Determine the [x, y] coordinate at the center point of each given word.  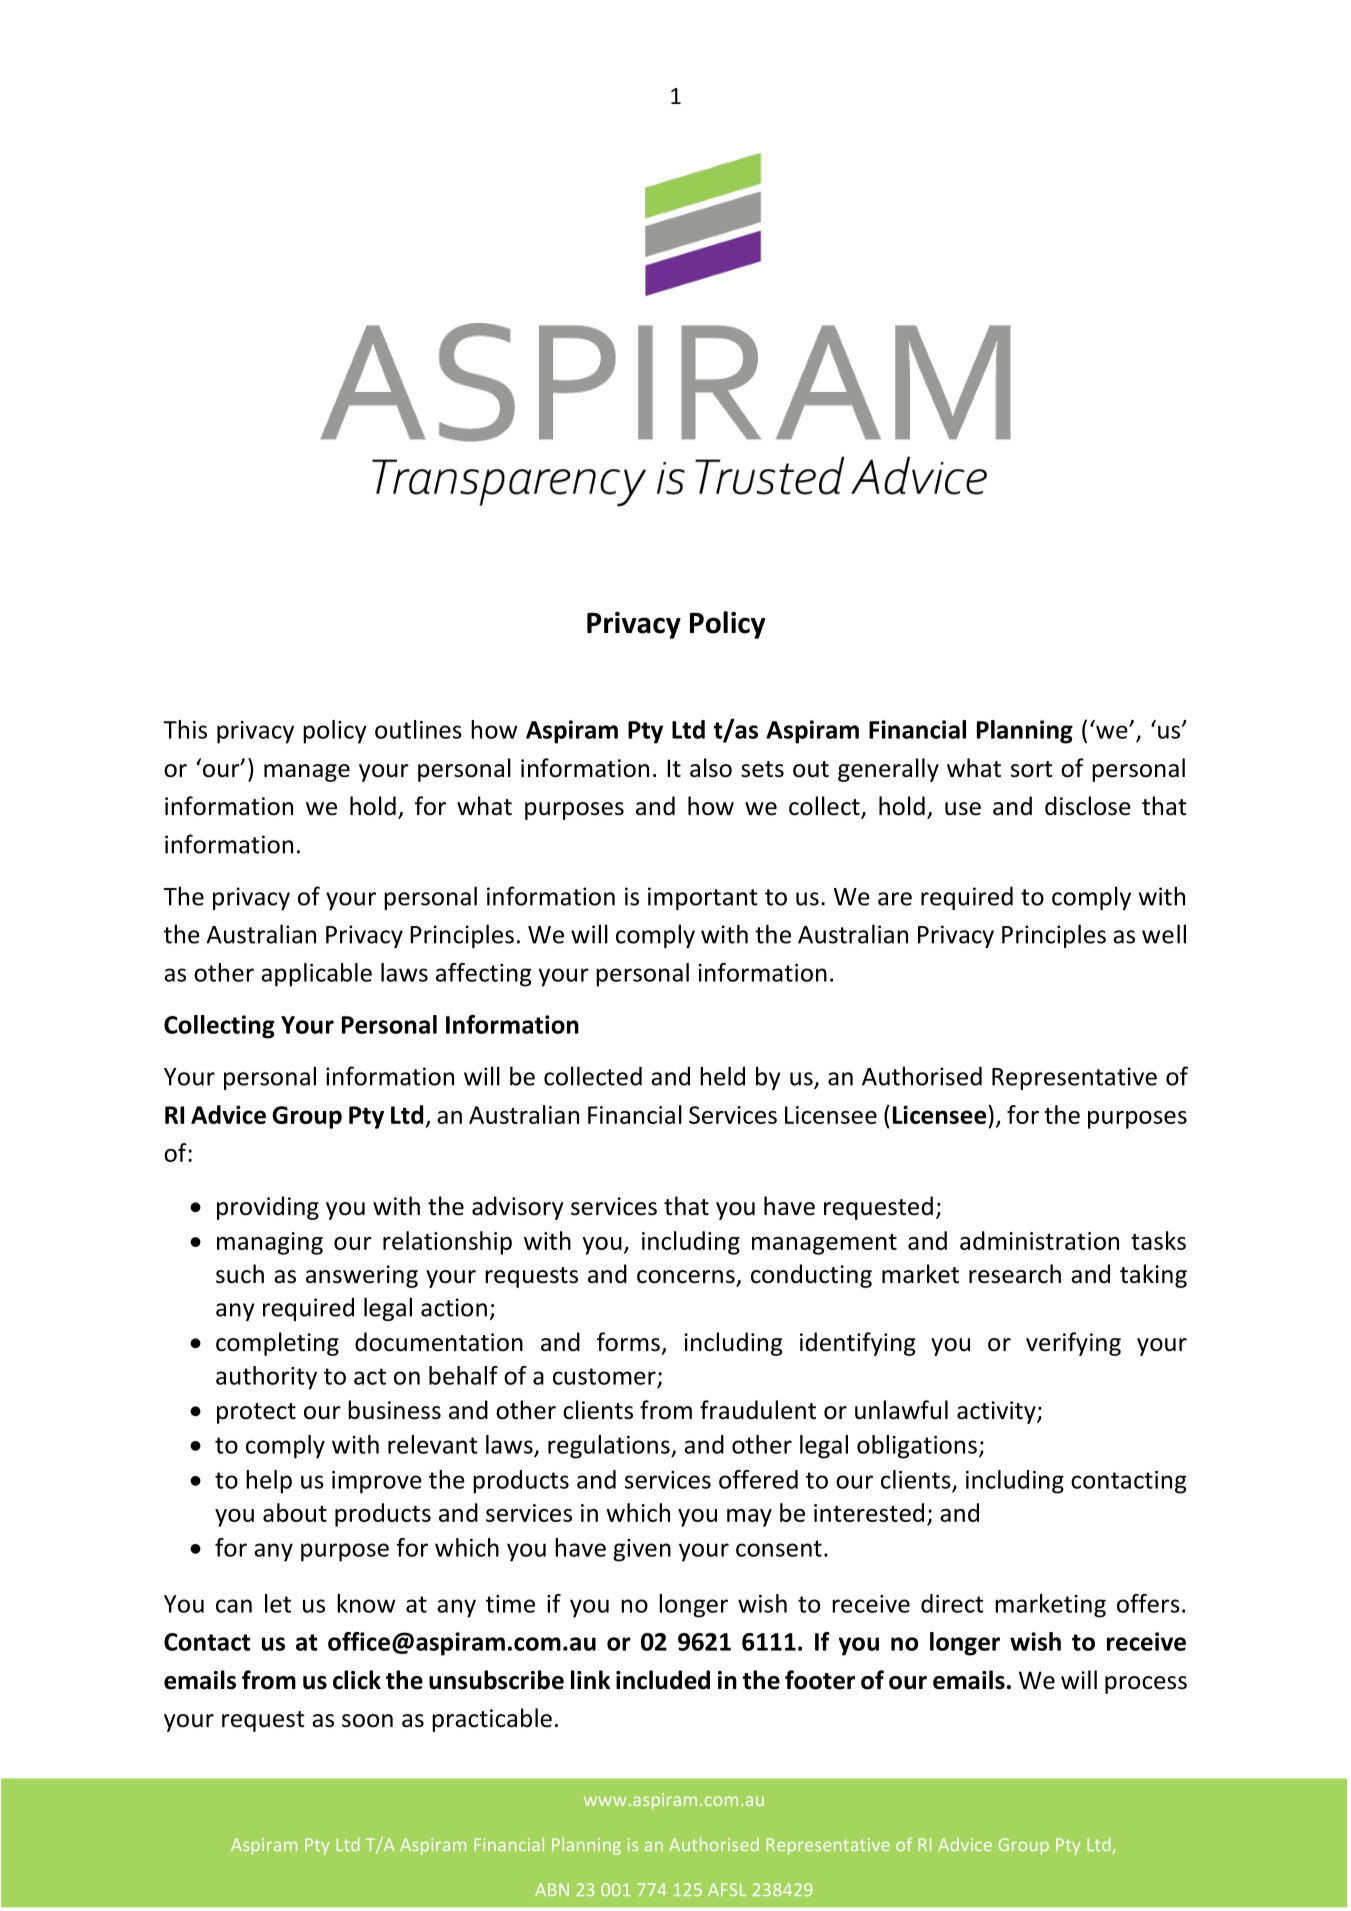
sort [1032, 769]
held [722, 1076]
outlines [418, 729]
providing [268, 1208]
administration [1039, 1240]
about [295, 1512]
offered [758, 1479]
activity [997, 1412]
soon [367, 1721]
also [711, 768]
